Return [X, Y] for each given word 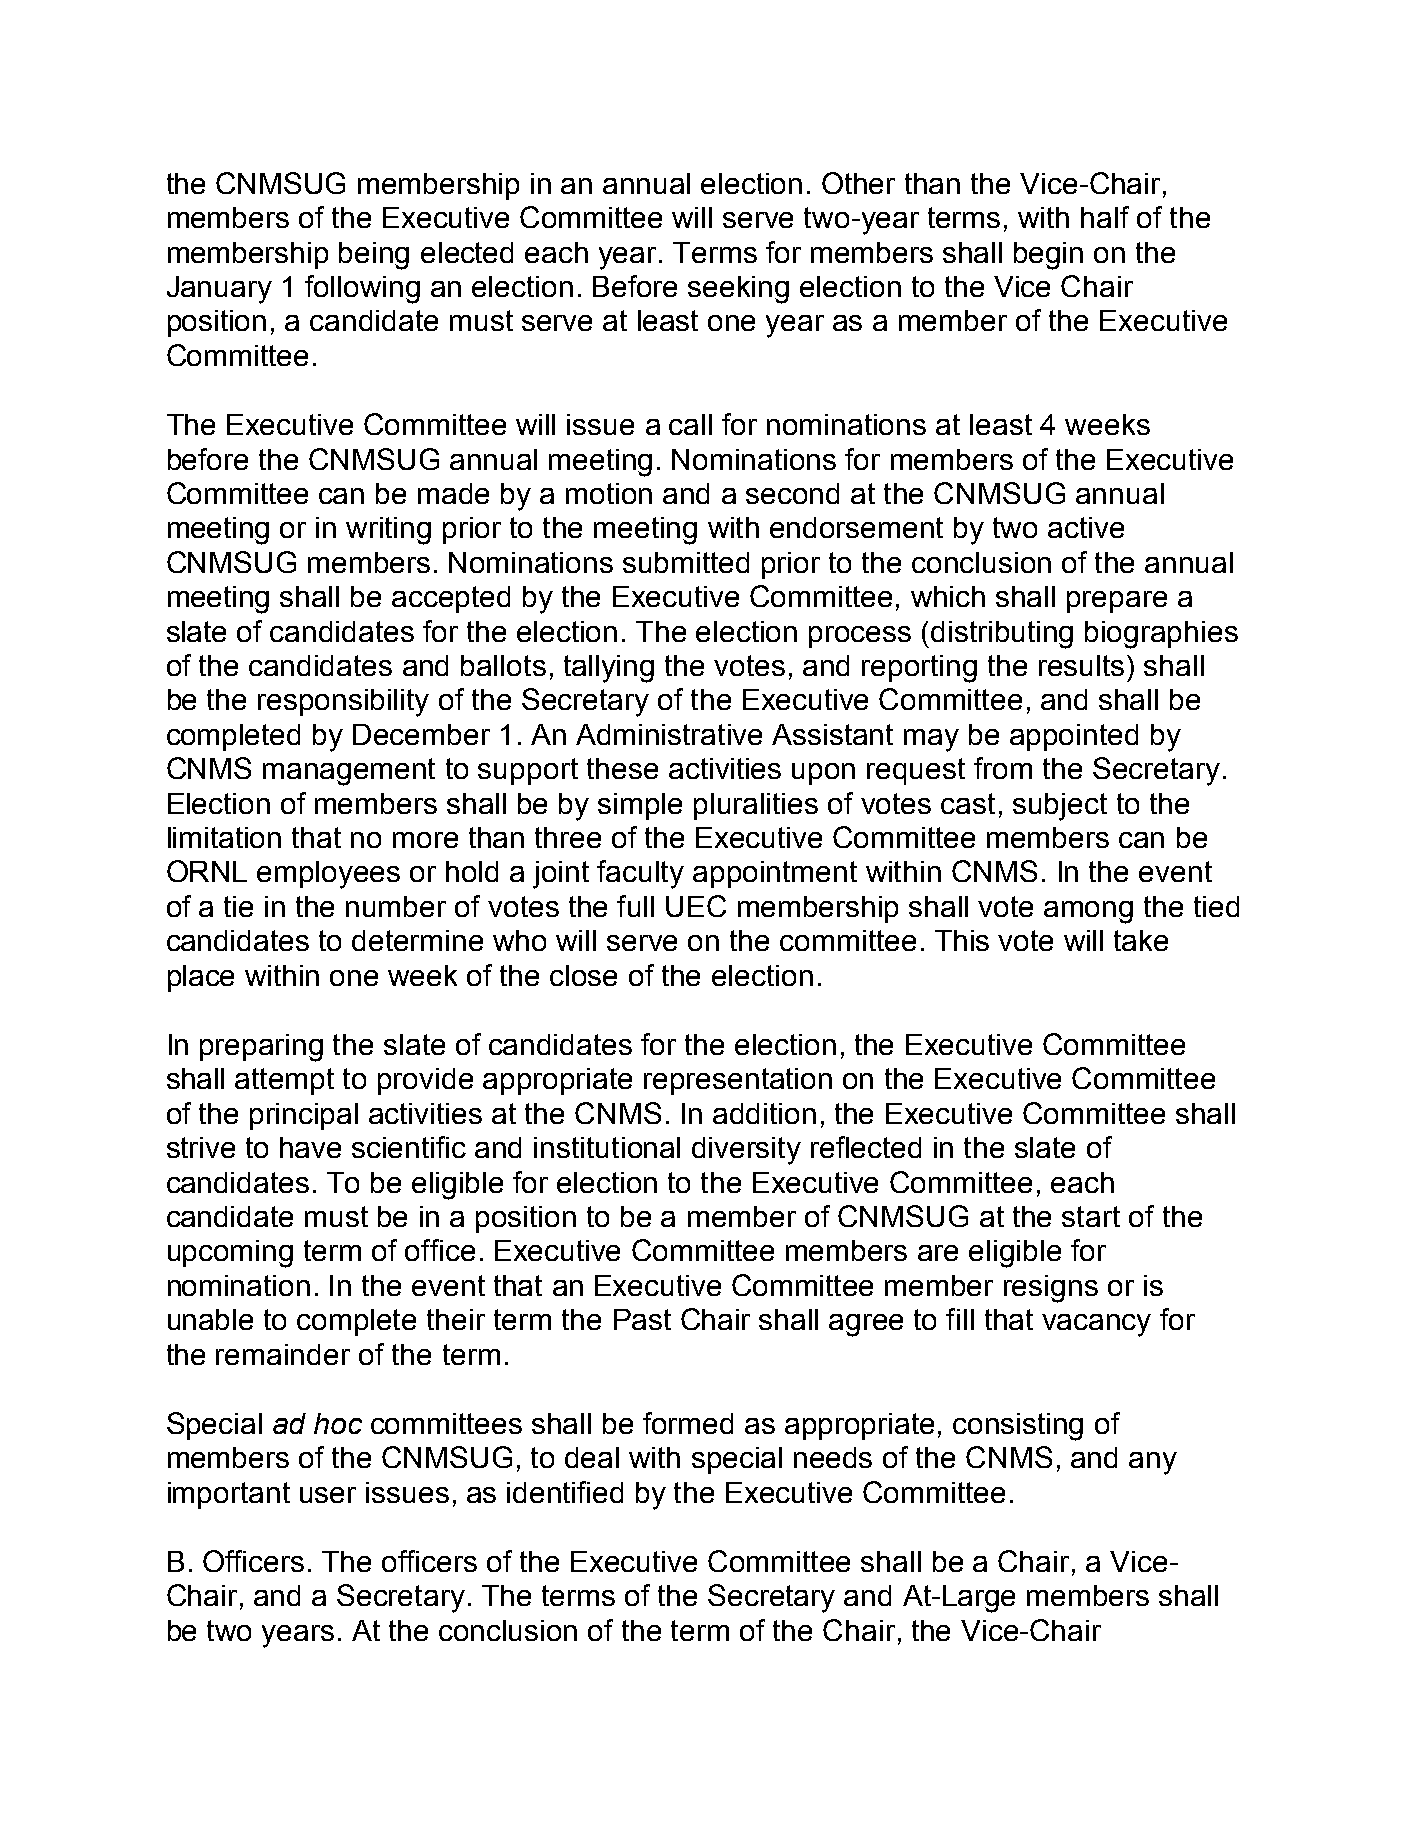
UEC [696, 906]
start [1091, 1216]
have [310, 1147]
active [1086, 527]
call [690, 424]
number [396, 906]
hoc [338, 1423]
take [1141, 940]
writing [388, 531]
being [374, 256]
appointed [1074, 737]
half [1105, 217]
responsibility [343, 703]
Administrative [669, 734]
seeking [738, 290]
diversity [746, 1151]
